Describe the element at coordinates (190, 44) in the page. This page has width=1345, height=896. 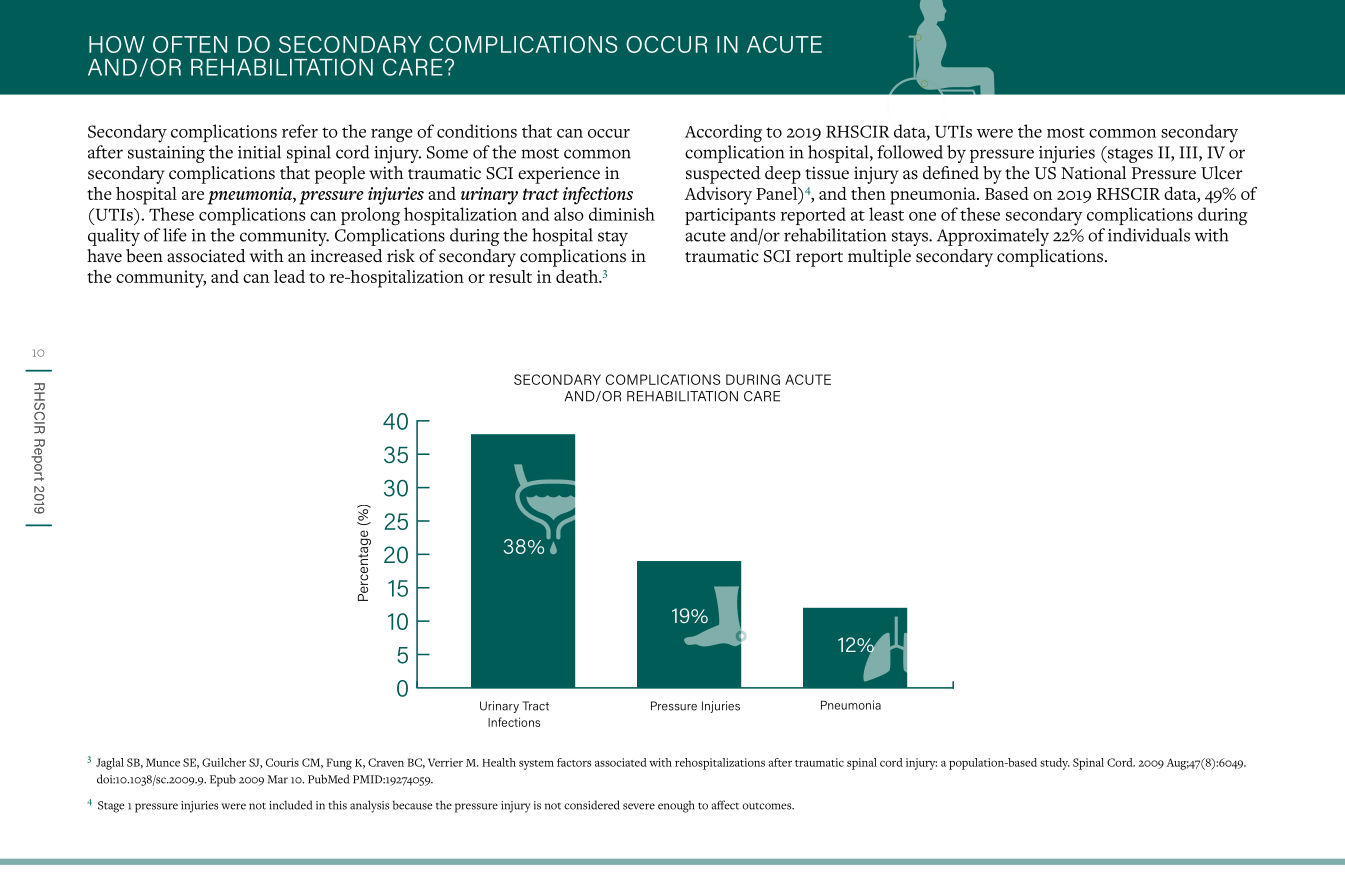
I see `OFTEN` at that location.
